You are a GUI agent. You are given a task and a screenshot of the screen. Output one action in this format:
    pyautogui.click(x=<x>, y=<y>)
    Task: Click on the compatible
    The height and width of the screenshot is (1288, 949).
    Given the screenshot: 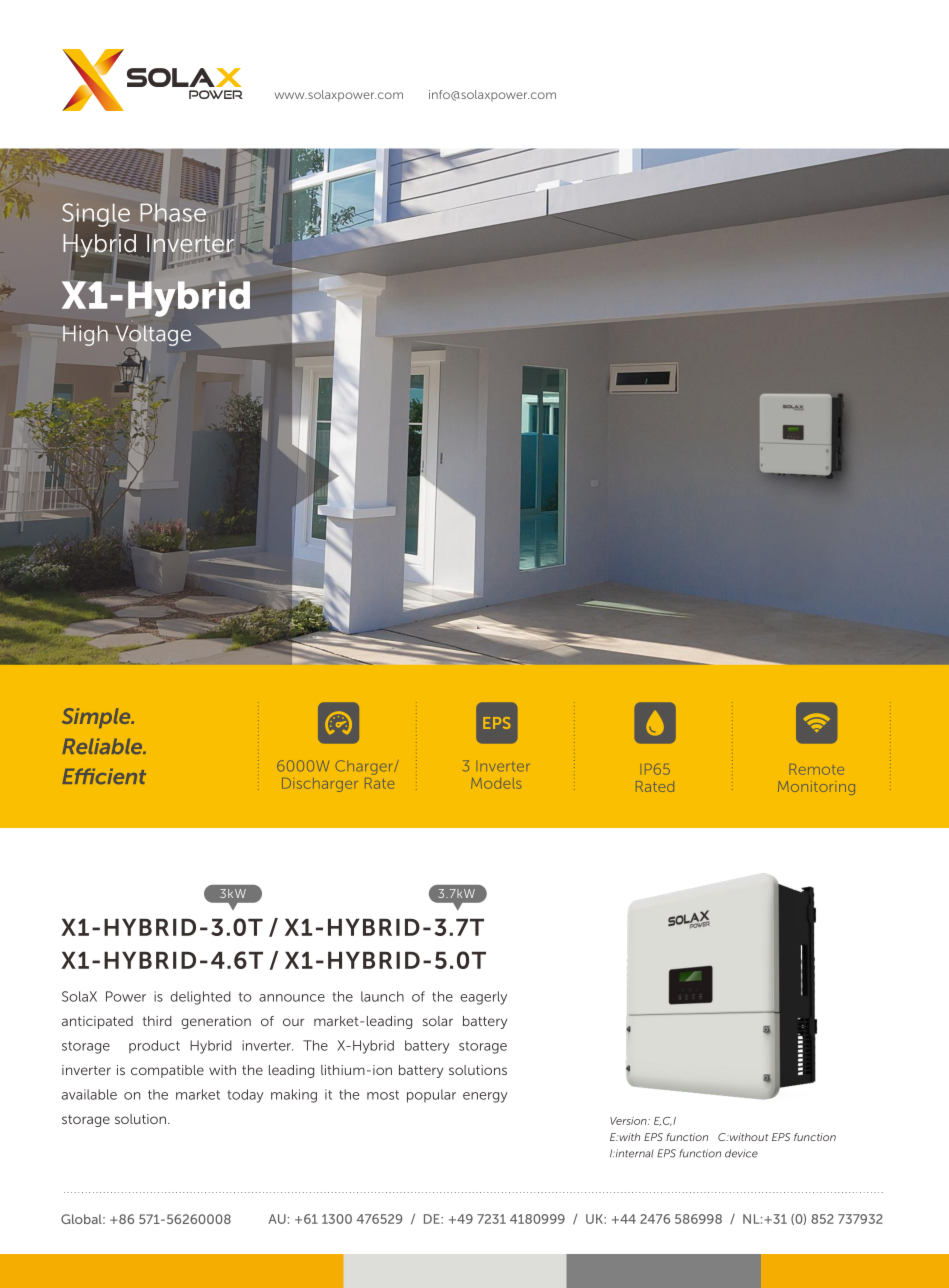 What is the action you would take?
    pyautogui.click(x=167, y=1071)
